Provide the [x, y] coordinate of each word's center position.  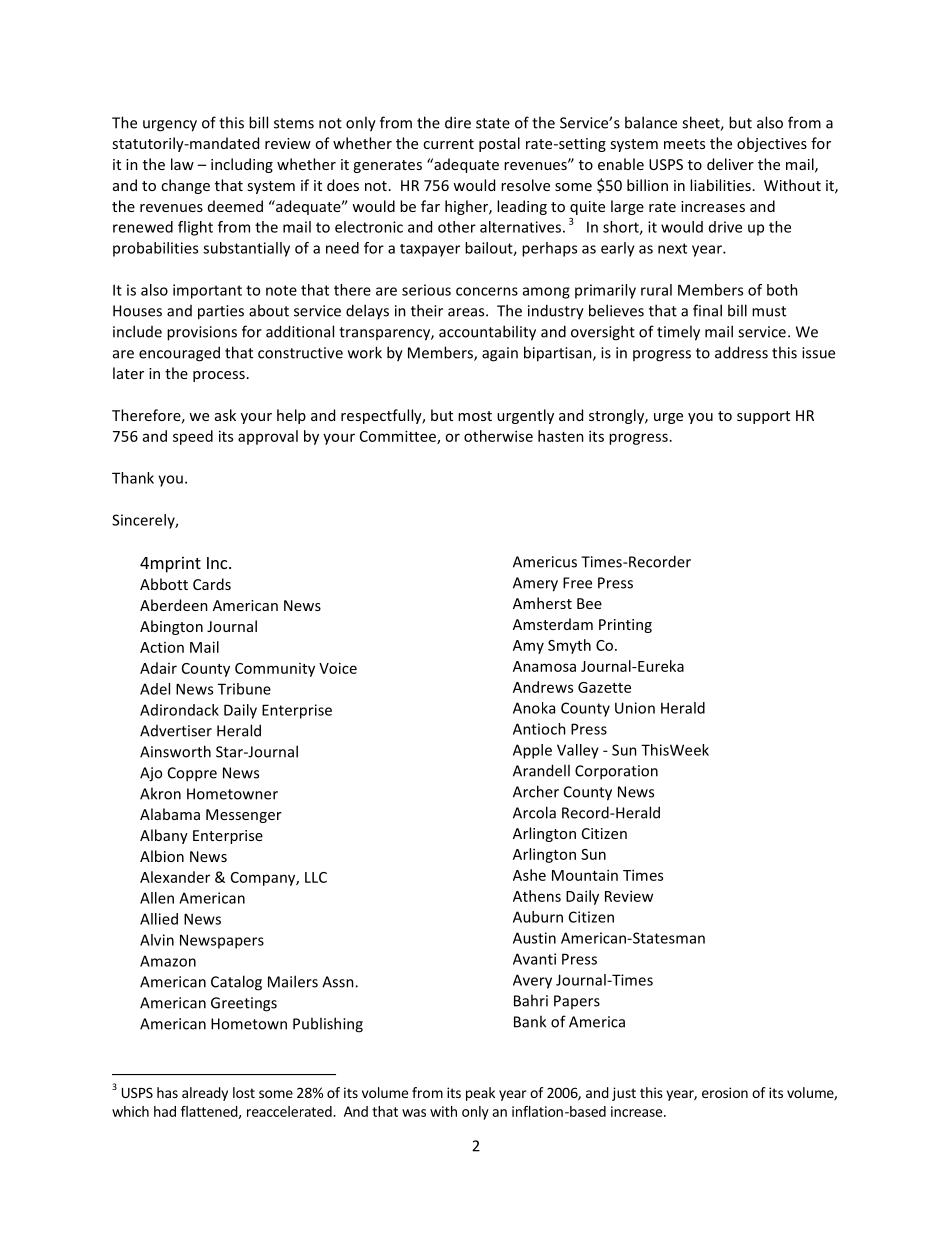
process [219, 376]
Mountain [585, 875]
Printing [625, 626]
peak [480, 1094]
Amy [528, 647]
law [182, 164]
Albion [162, 856]
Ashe [529, 875]
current [448, 144]
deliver [730, 164]
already [205, 1094]
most [475, 416]
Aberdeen [174, 605]
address [741, 352]
